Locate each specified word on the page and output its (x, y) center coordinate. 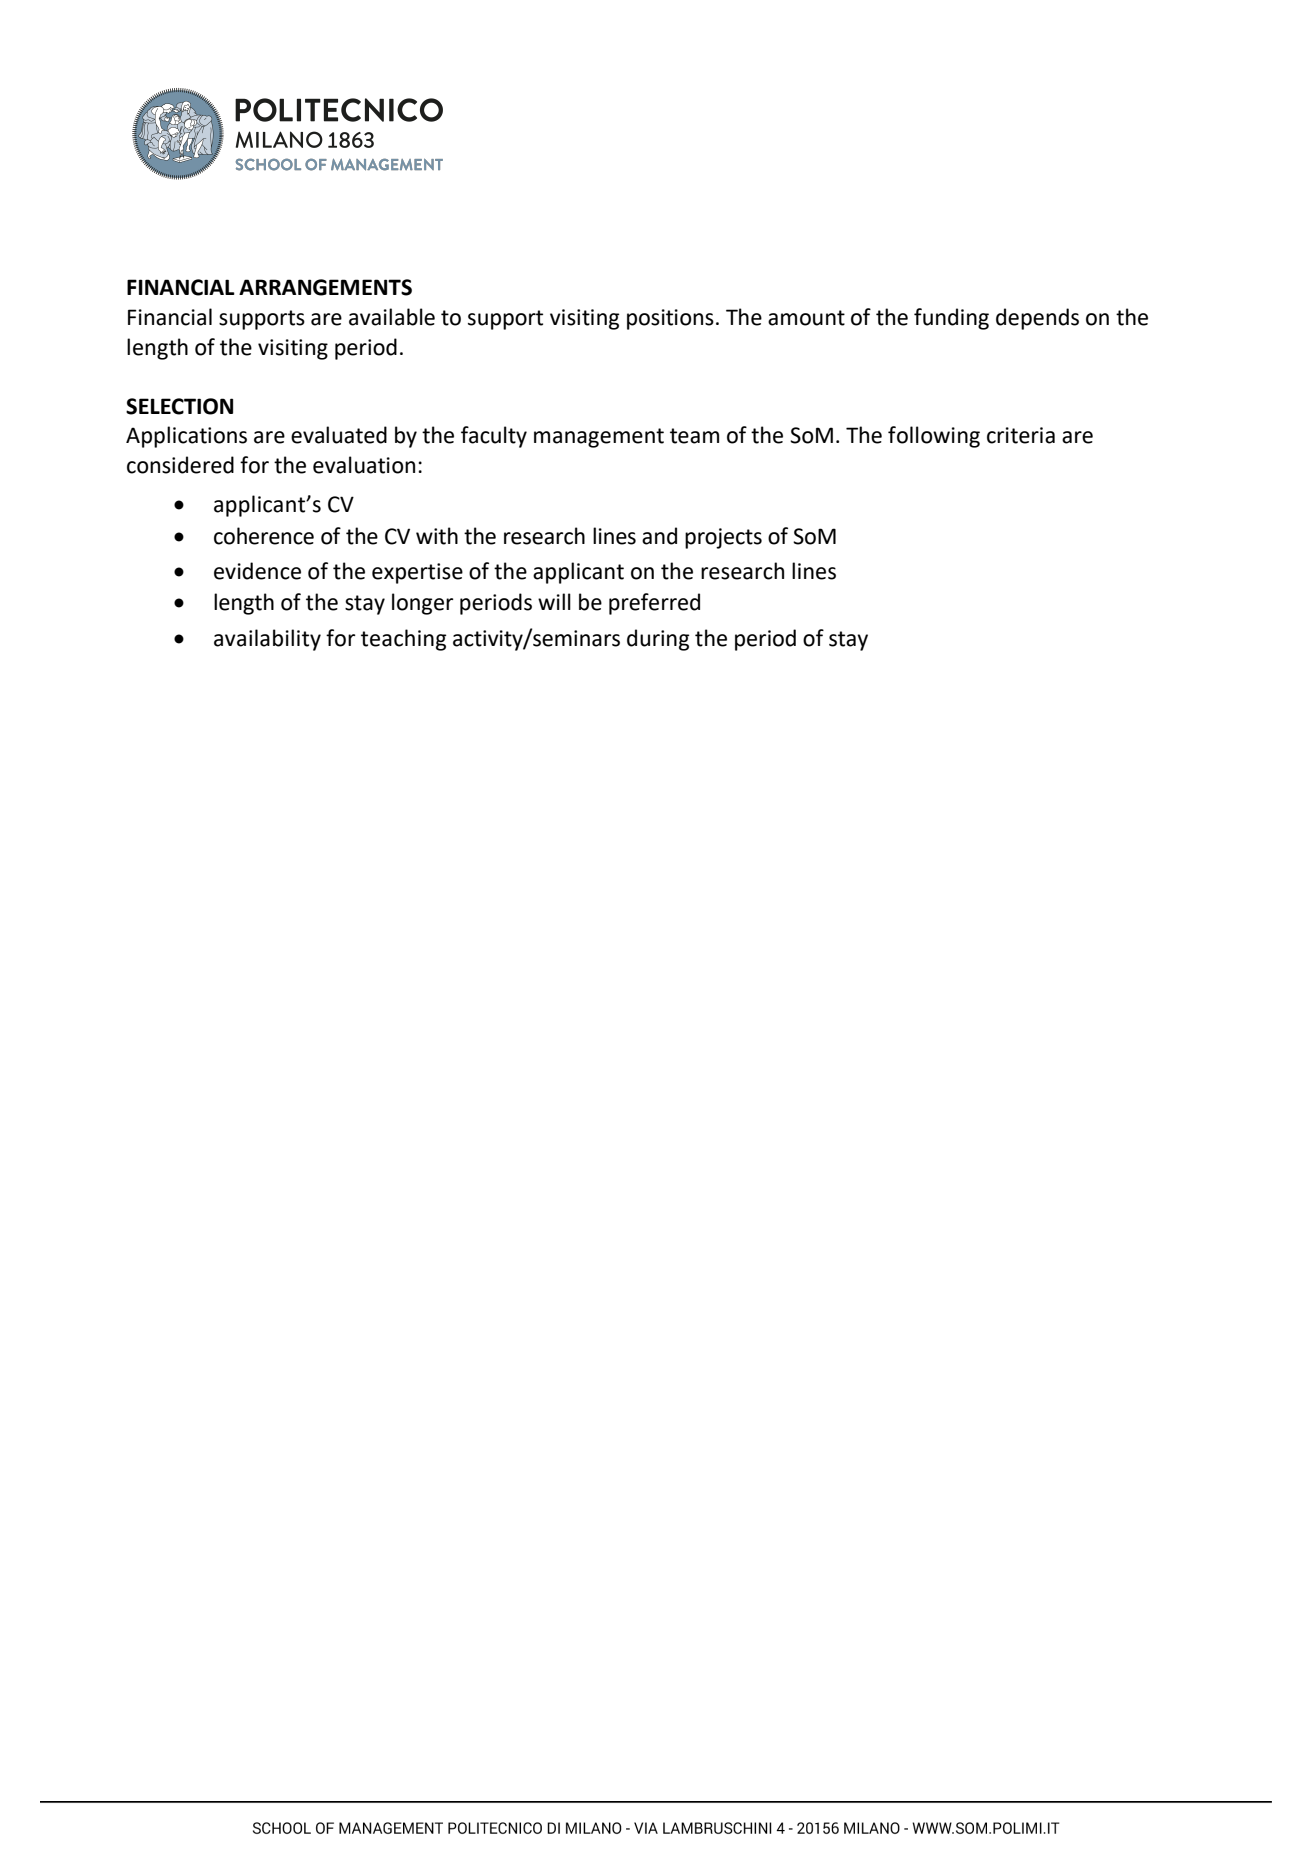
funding (951, 319)
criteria (1021, 435)
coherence (264, 536)
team (694, 436)
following (934, 437)
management (599, 438)
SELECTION (179, 406)
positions (670, 319)
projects (723, 538)
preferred (654, 604)
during (658, 640)
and (659, 536)
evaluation (364, 465)
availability (267, 640)
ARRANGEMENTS (325, 287)
